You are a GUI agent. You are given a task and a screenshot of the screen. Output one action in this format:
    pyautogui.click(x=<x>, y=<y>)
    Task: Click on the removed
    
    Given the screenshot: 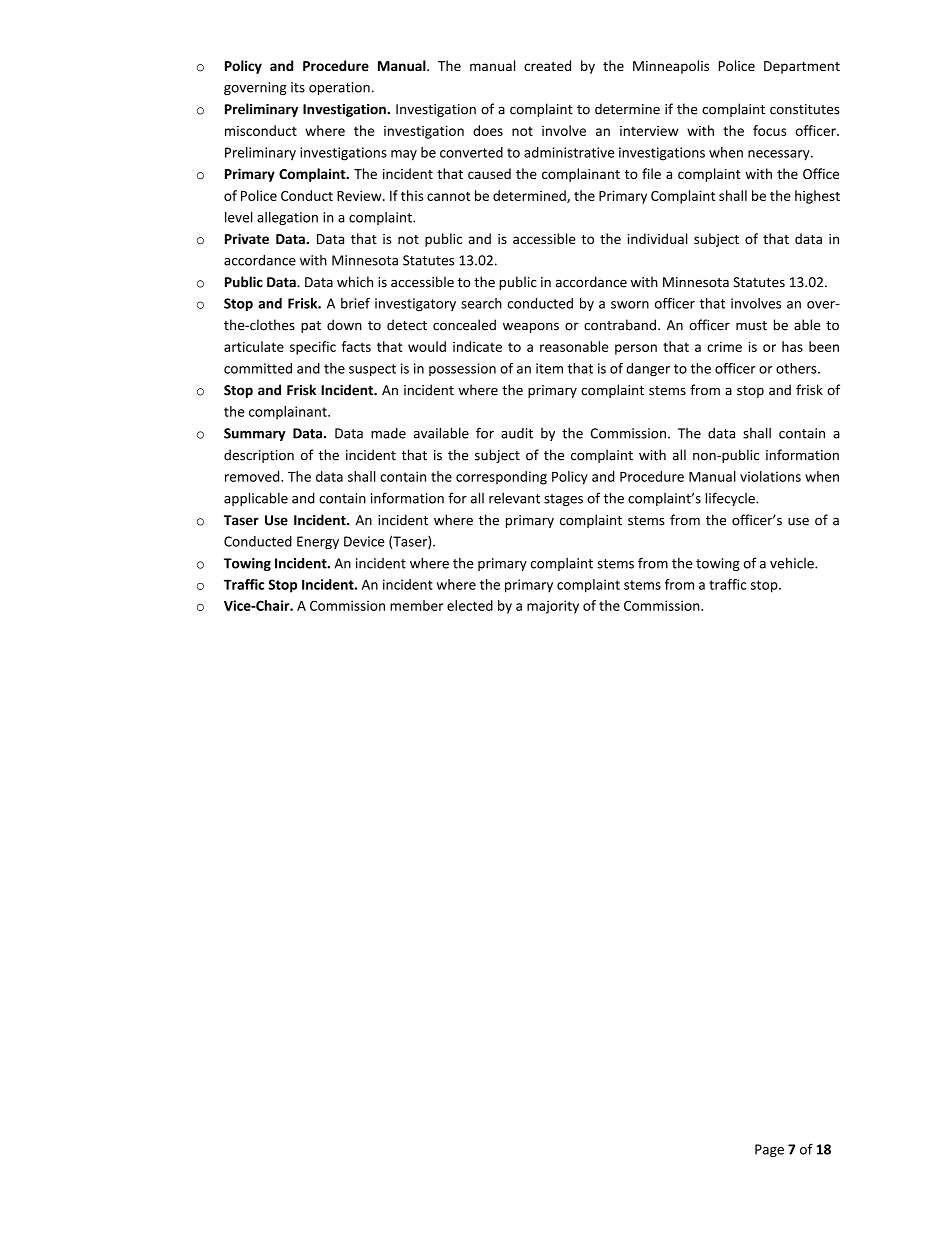 What is the action you would take?
    pyautogui.click(x=253, y=476)
